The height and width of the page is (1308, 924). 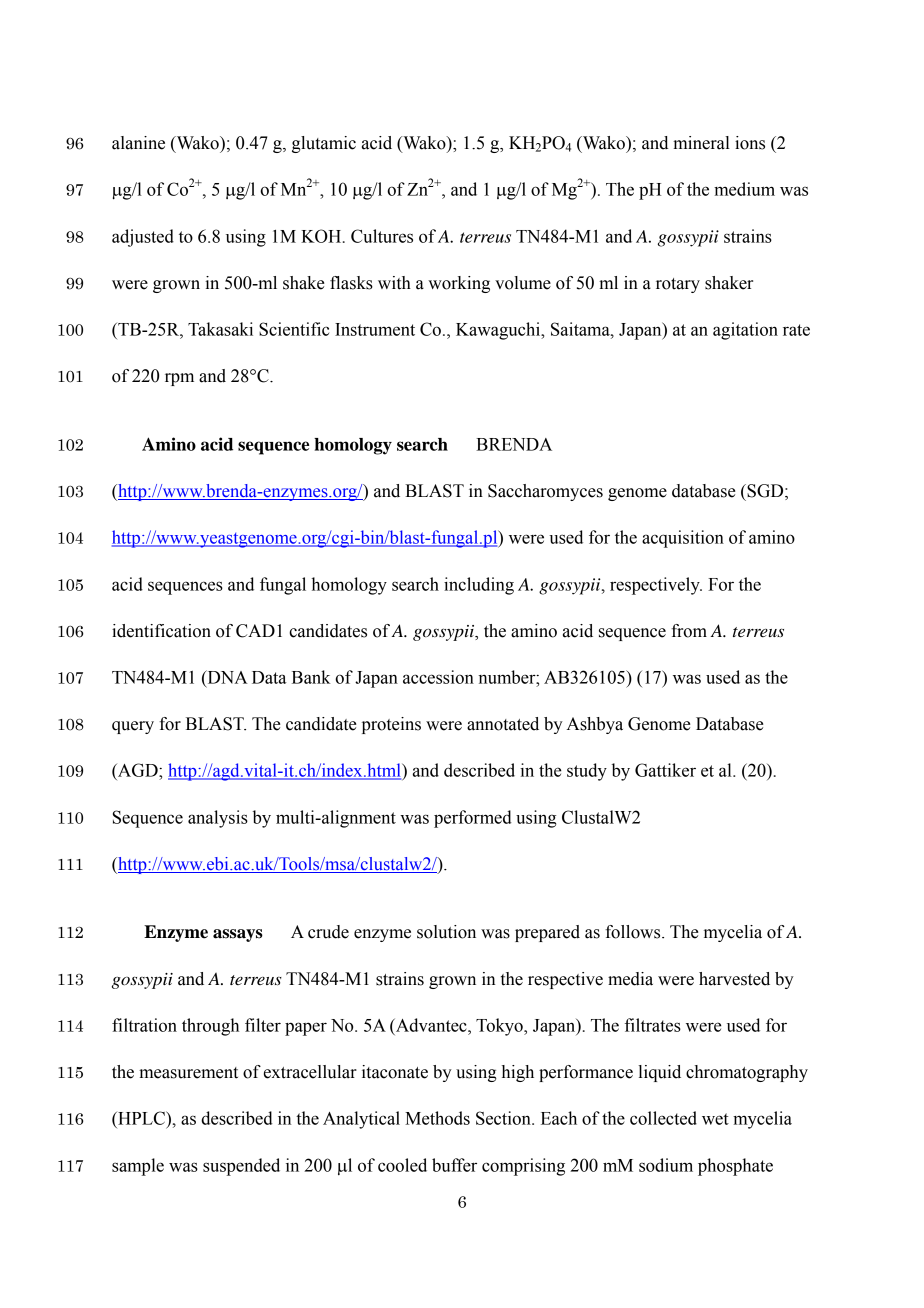 What do you see at coordinates (473, 819) in the page?
I see `performed` at bounding box center [473, 819].
